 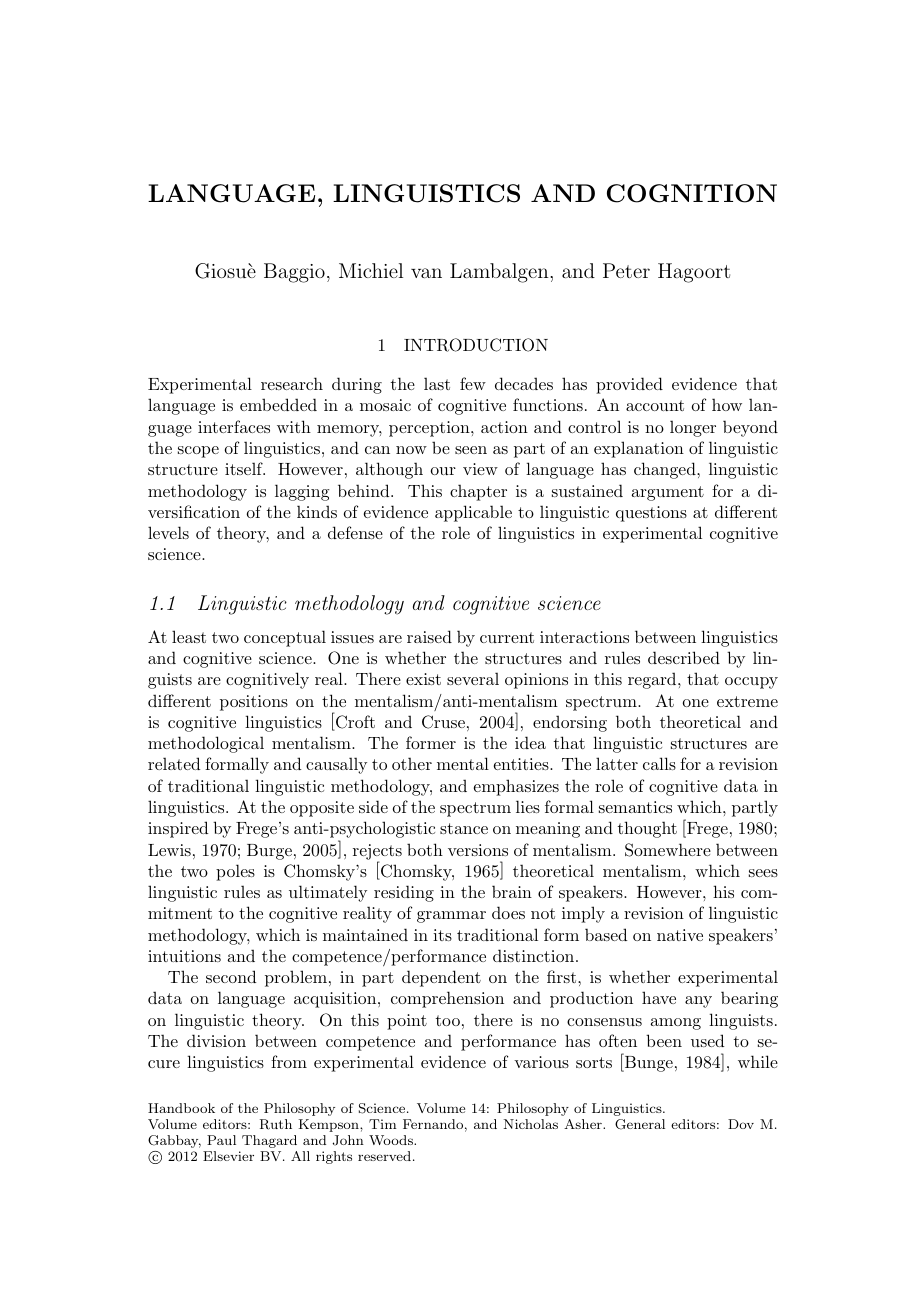 What do you see at coordinates (221, 1140) in the page?
I see `Paul` at bounding box center [221, 1140].
